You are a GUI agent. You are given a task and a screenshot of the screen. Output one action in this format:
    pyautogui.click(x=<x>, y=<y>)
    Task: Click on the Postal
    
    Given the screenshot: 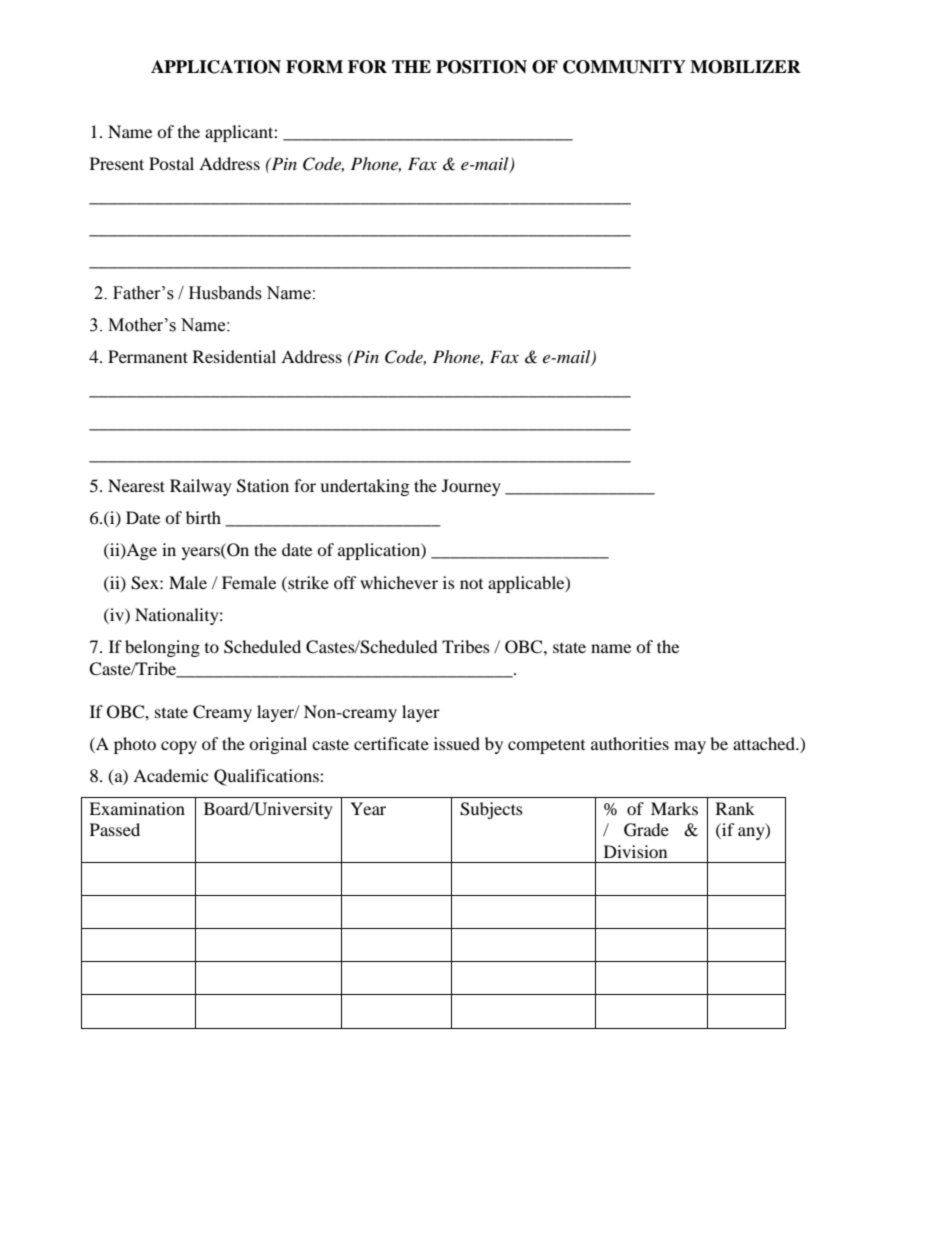 What is the action you would take?
    pyautogui.click(x=171, y=163)
